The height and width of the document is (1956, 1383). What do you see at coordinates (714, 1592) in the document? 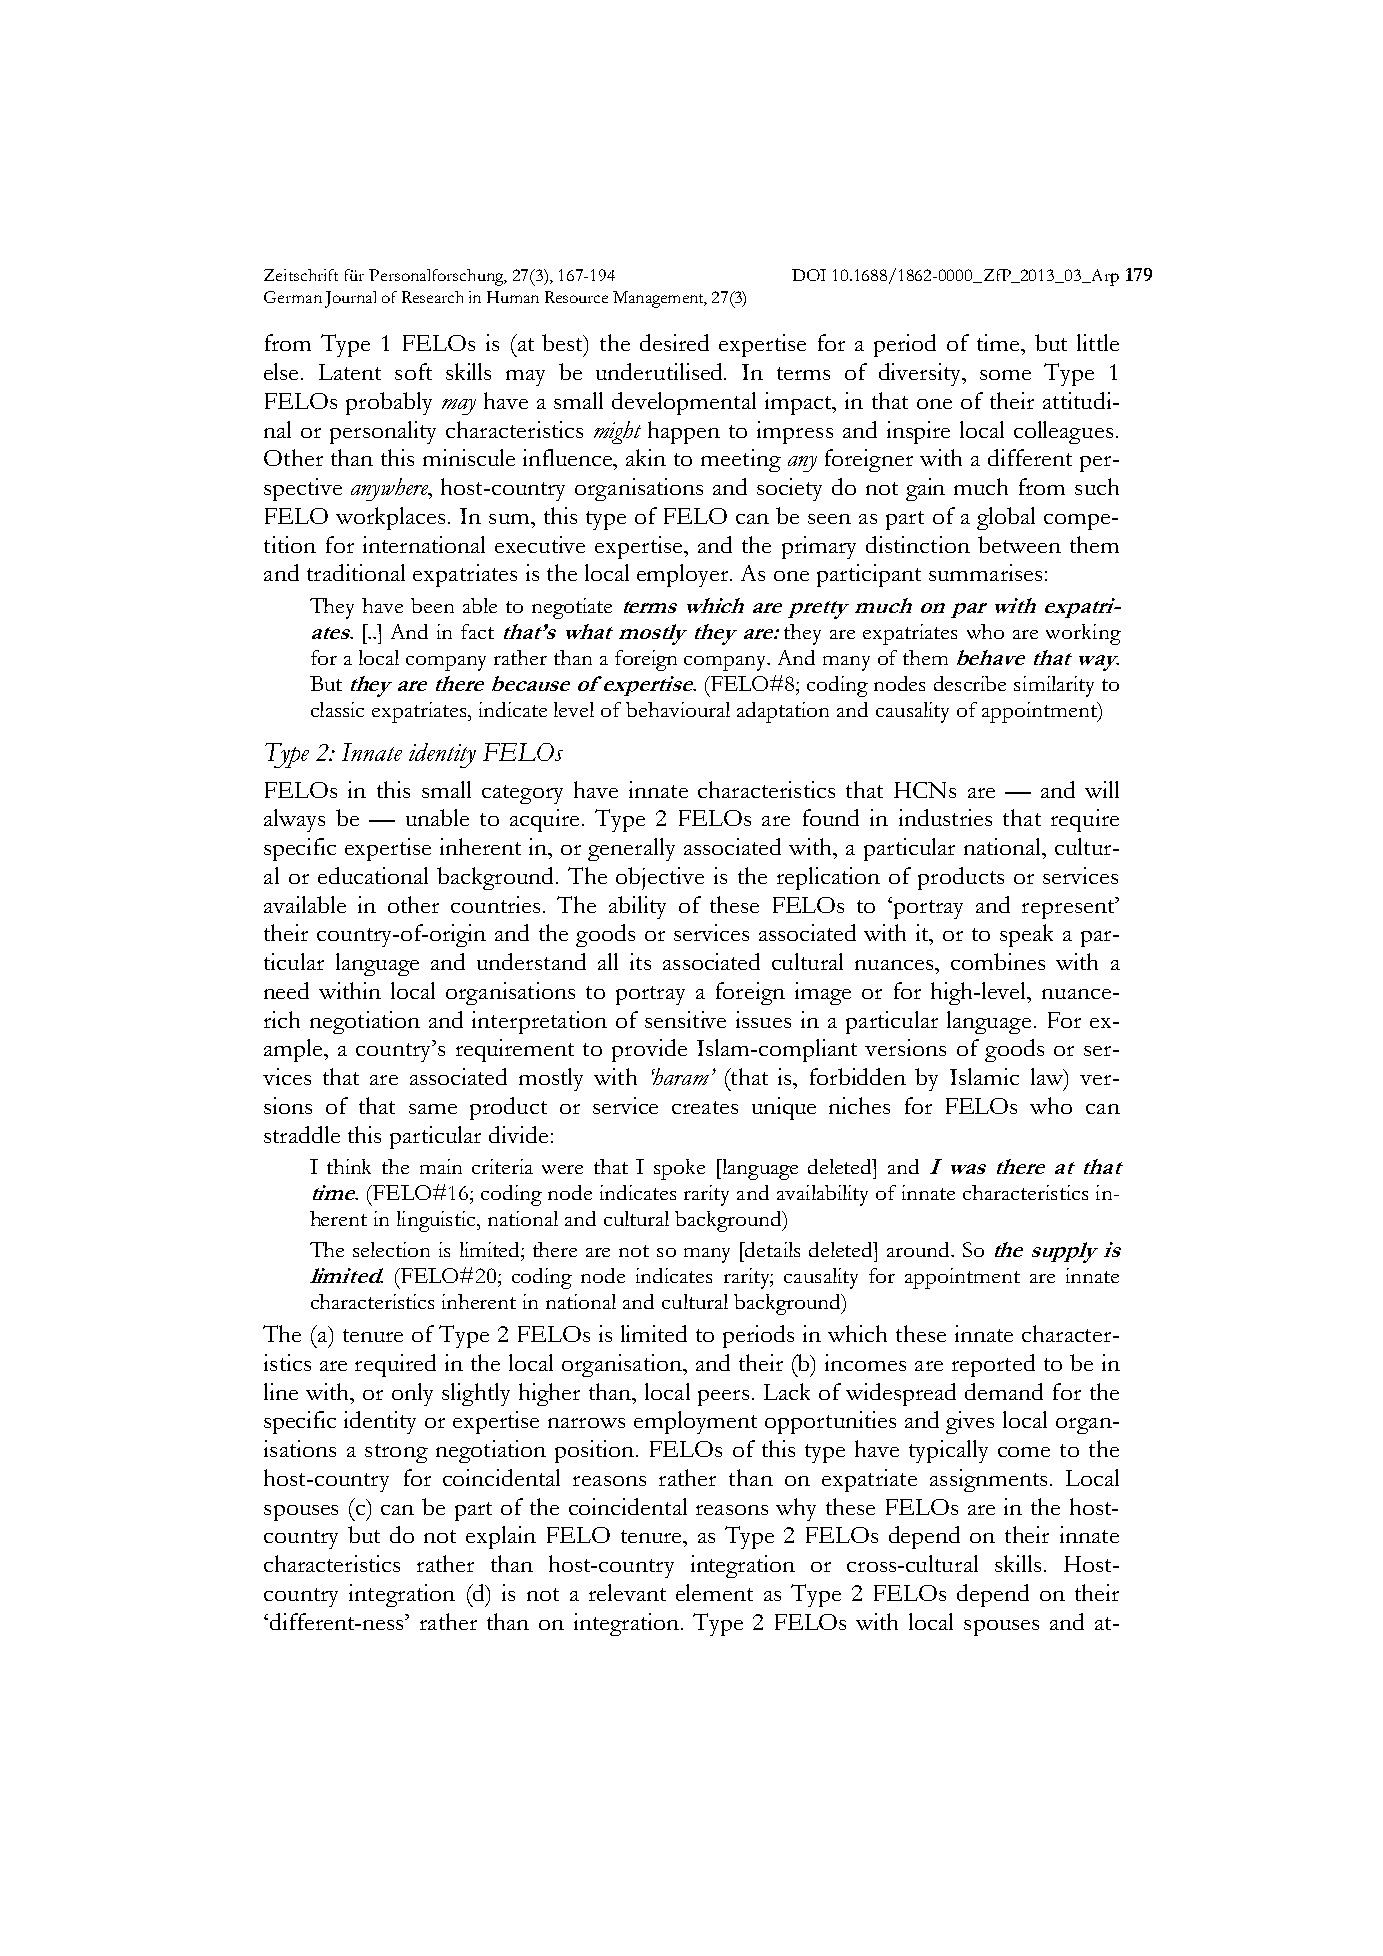
I see `element` at bounding box center [714, 1592].
